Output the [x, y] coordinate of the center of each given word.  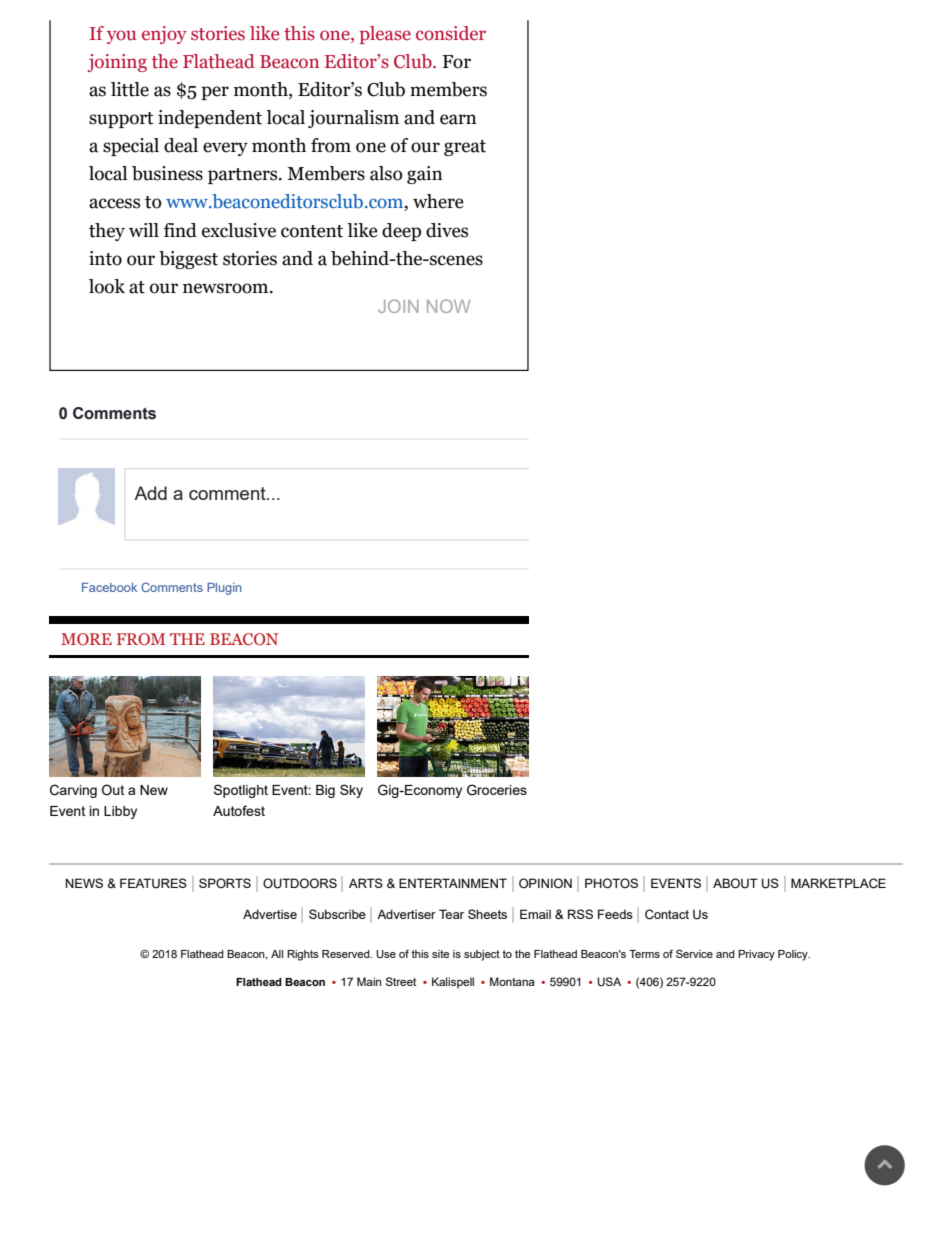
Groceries [497, 790]
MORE [86, 639]
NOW [448, 306]
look [107, 286]
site [440, 954]
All [277, 954]
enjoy [164, 35]
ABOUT [735, 883]
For [456, 62]
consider [451, 33]
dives [447, 230]
